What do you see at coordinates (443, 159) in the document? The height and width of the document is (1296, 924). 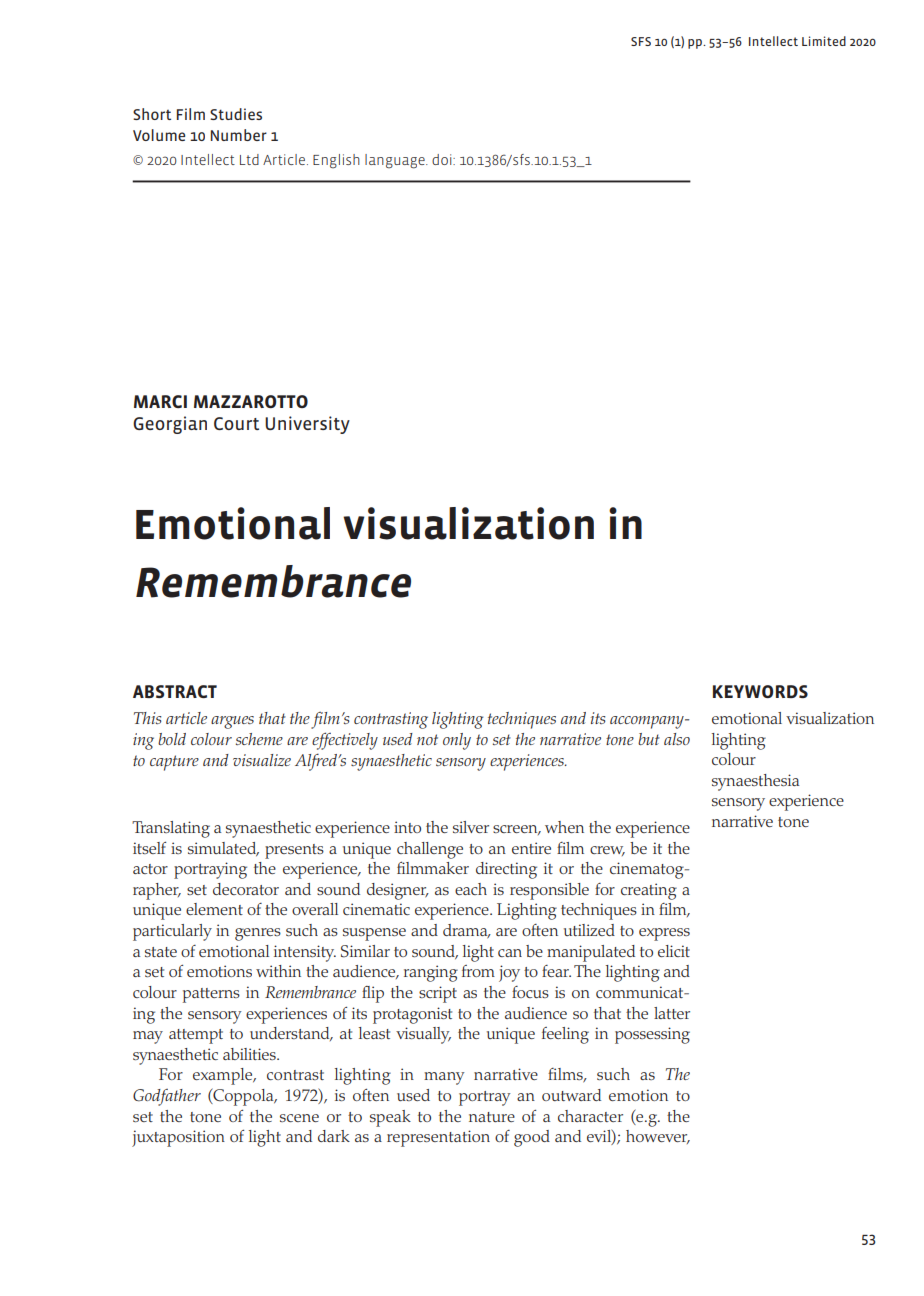 I see `doi` at bounding box center [443, 159].
